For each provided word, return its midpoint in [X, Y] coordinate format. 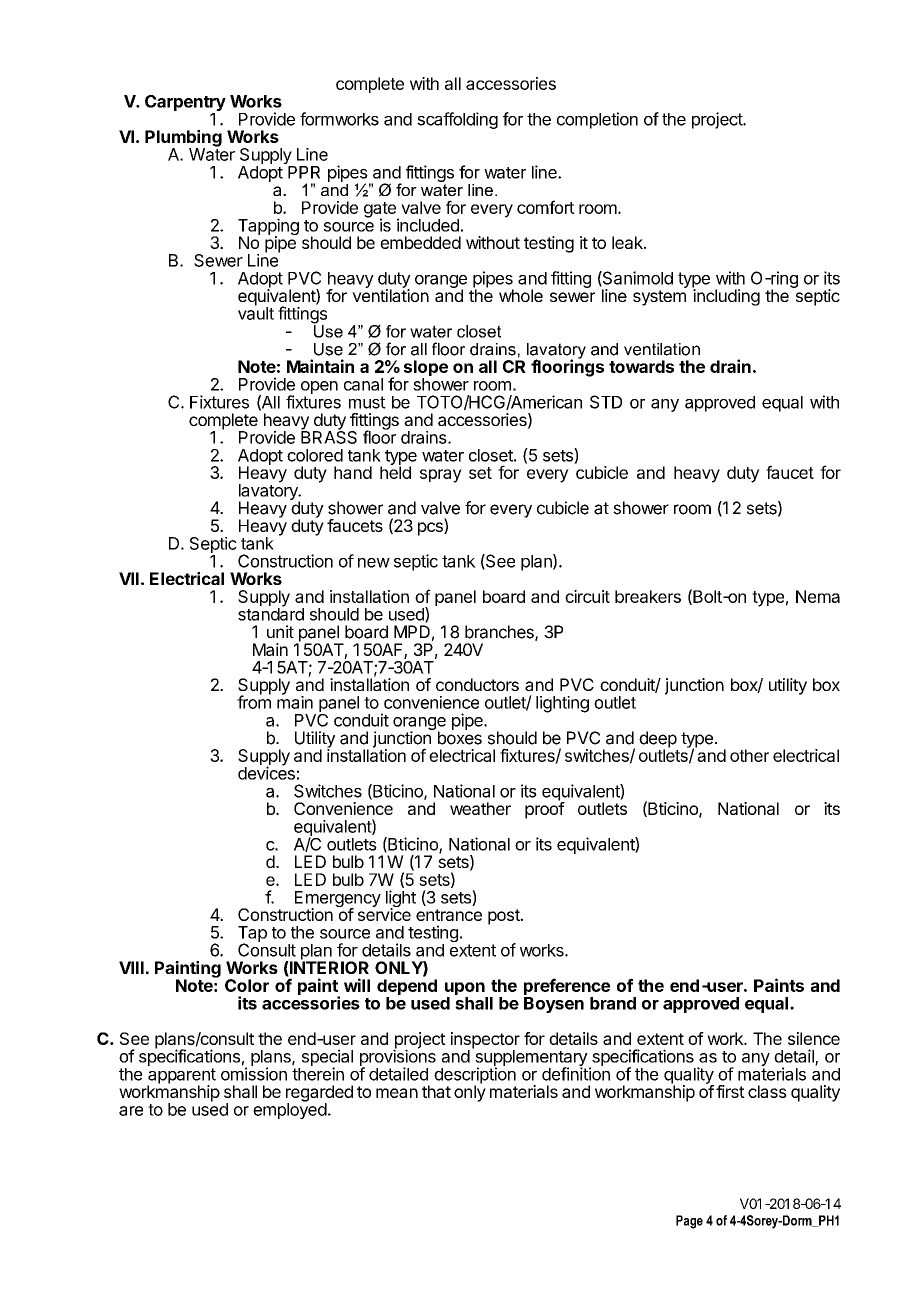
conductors [477, 684]
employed [290, 1110]
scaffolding [457, 120]
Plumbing [183, 139]
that [436, 1091]
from [254, 701]
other [749, 755]
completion [597, 120]
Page [689, 1222]
